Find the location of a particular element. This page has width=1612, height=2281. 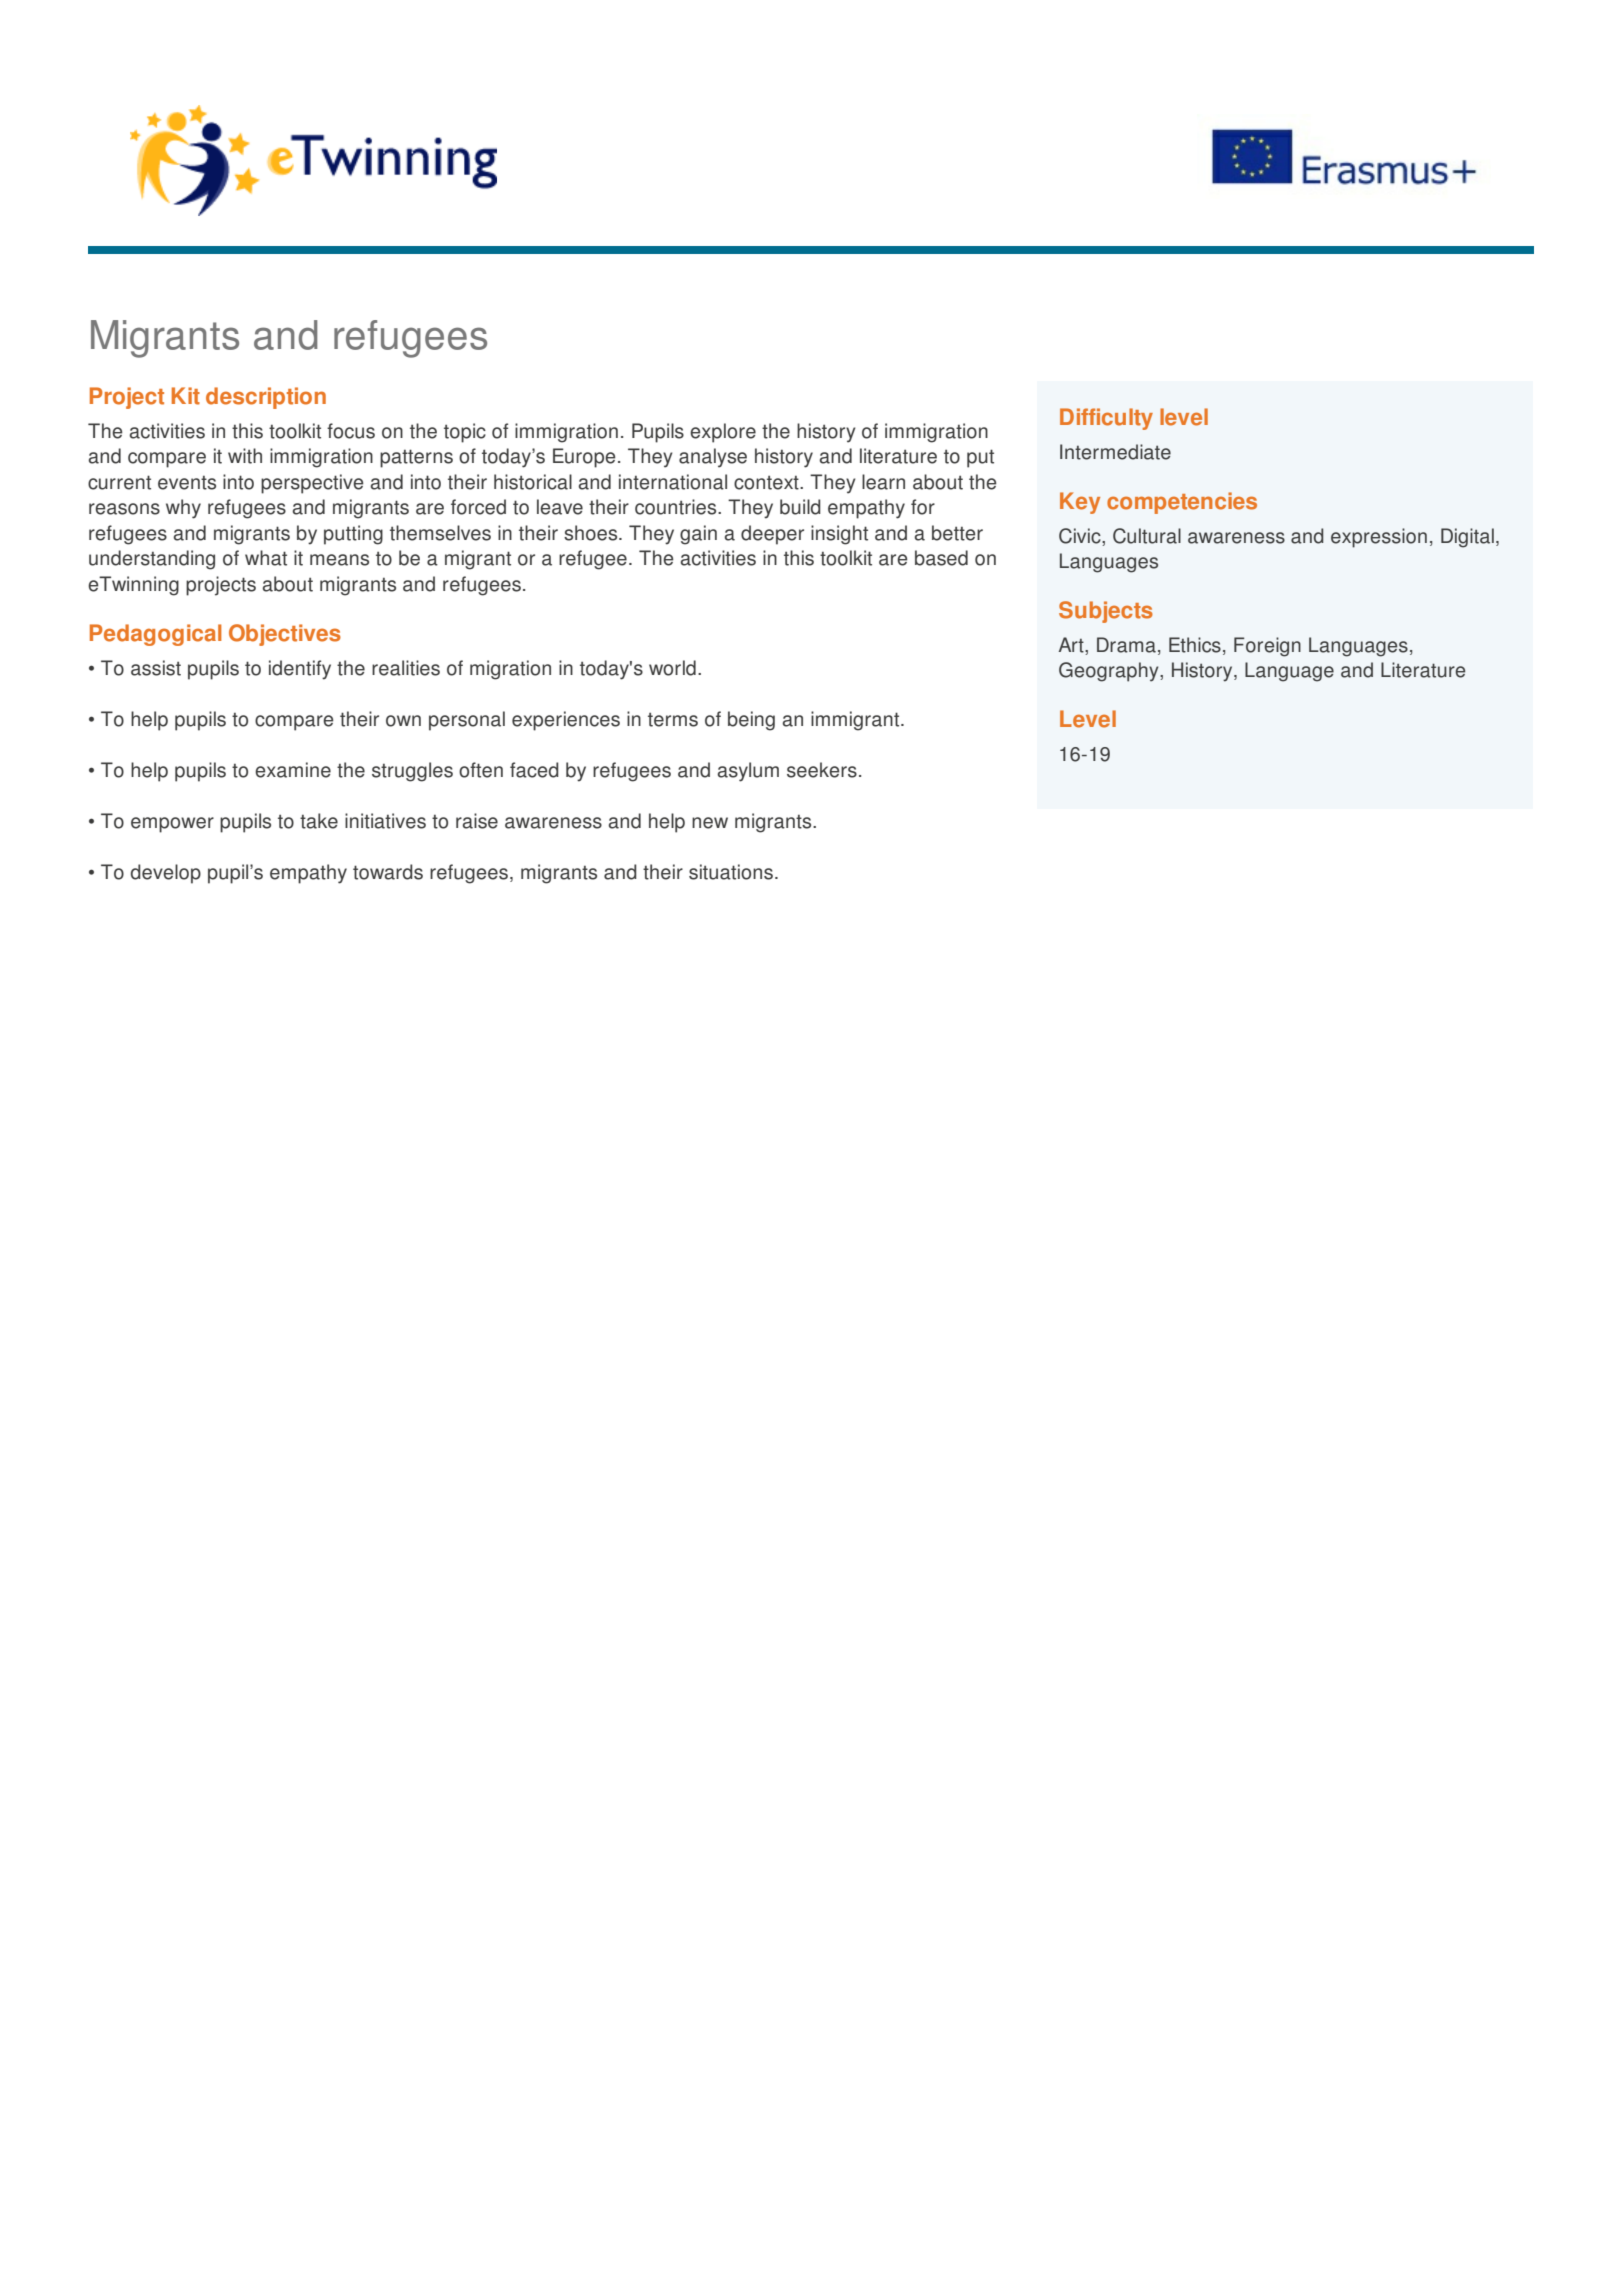

description is located at coordinates (266, 398).
